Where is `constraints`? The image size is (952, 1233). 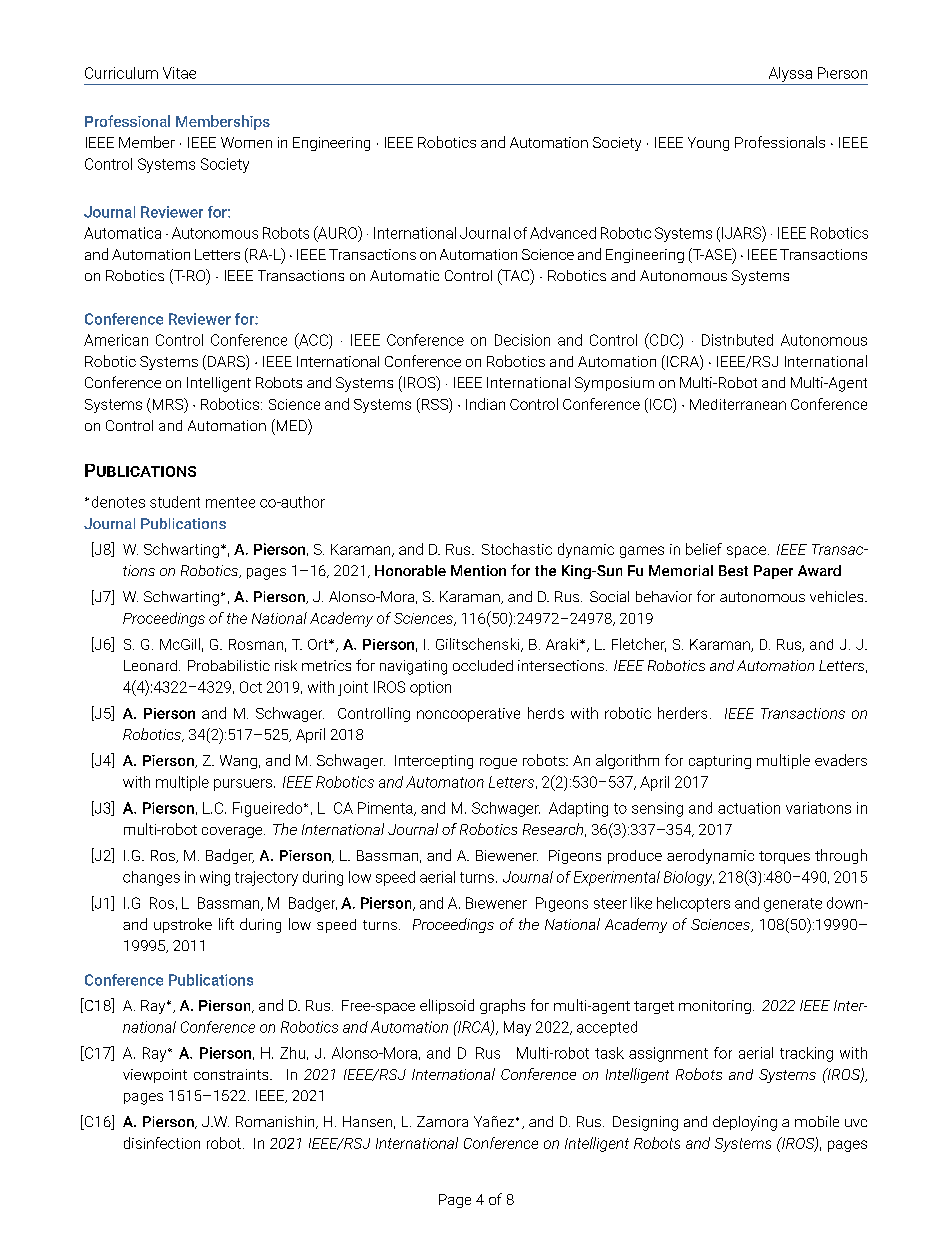 constraints is located at coordinates (232, 1074).
